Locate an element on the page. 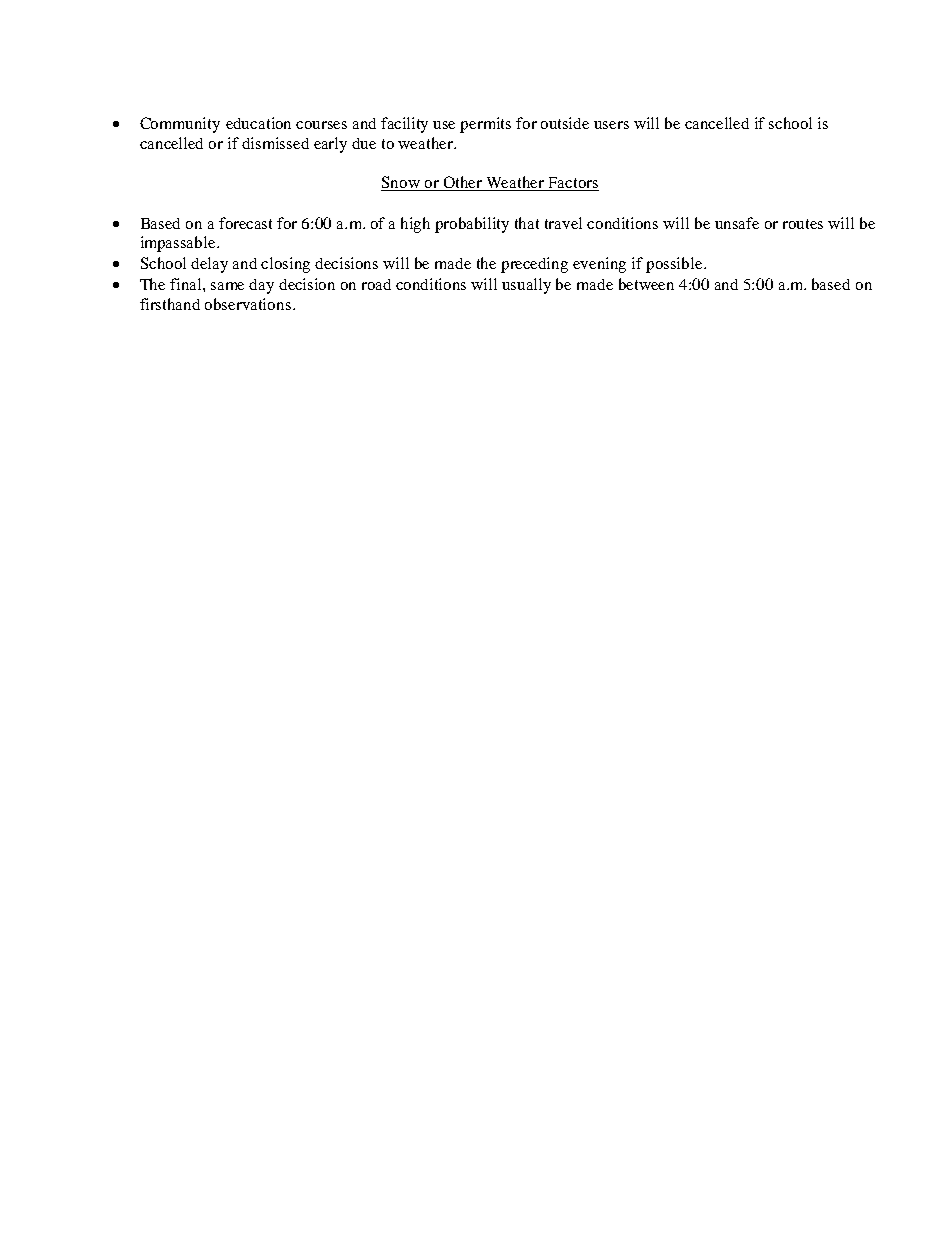  observations is located at coordinates (248, 304).
